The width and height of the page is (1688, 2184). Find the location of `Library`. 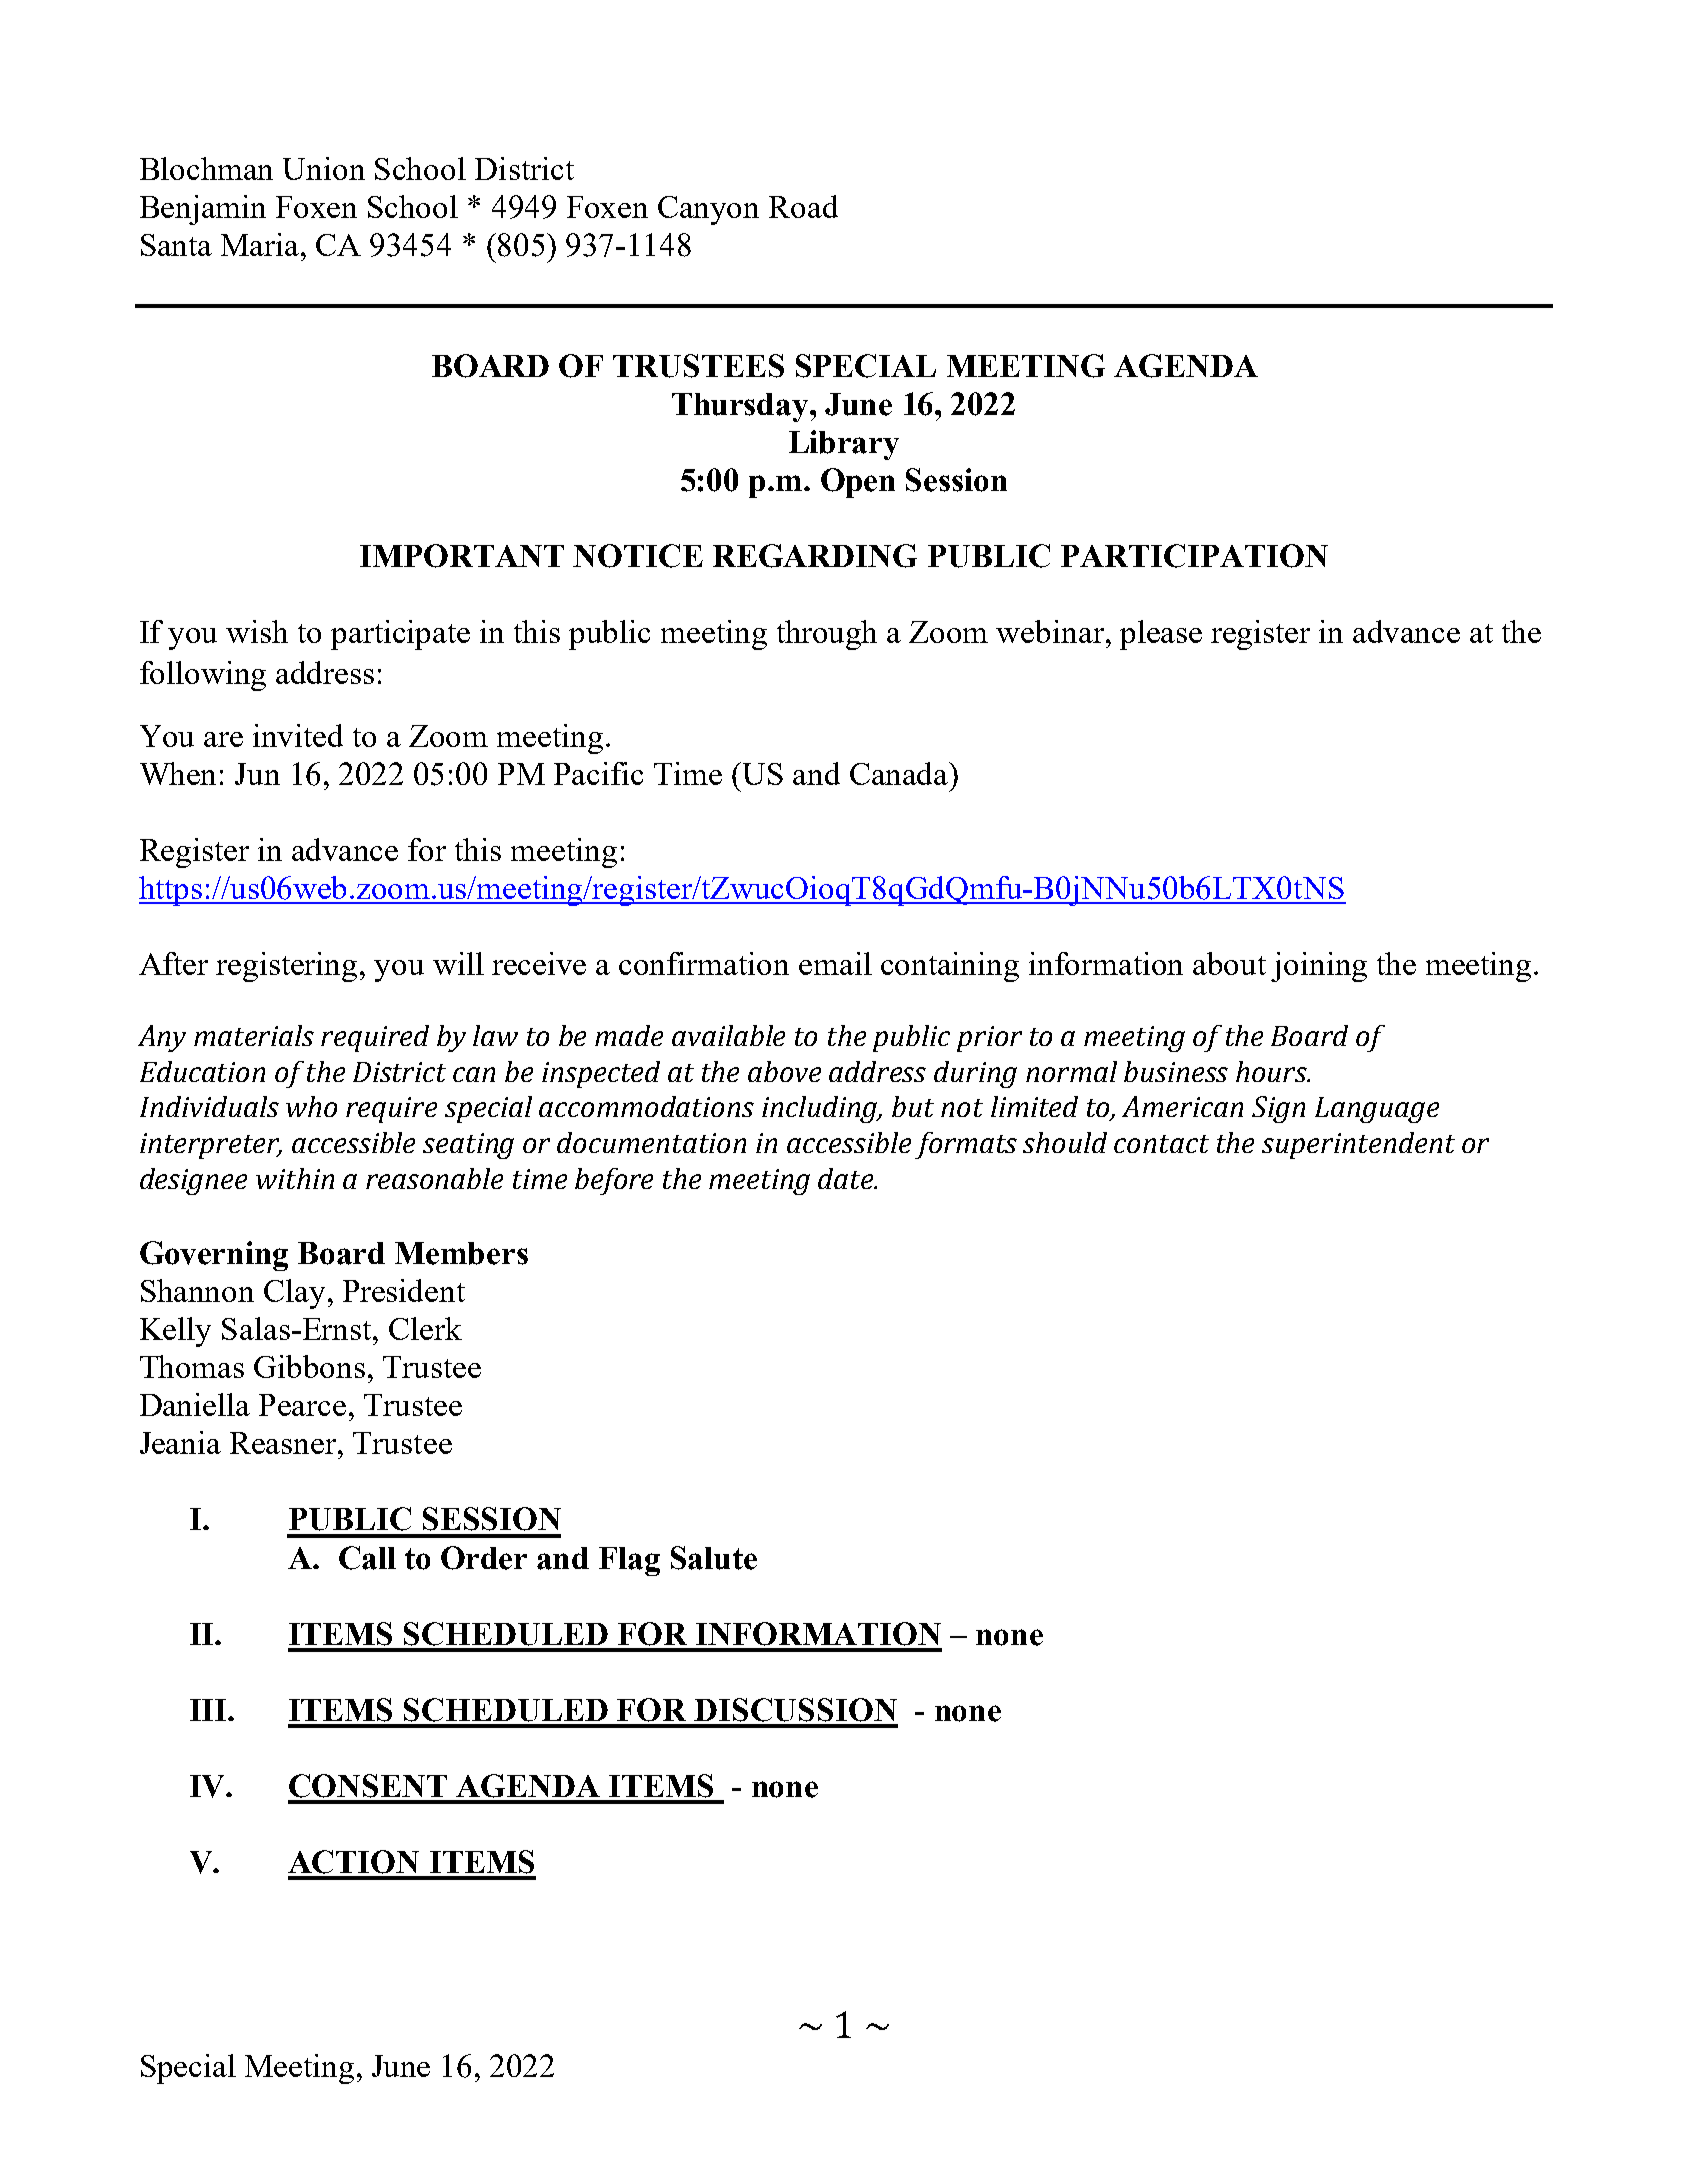

Library is located at coordinates (844, 445).
